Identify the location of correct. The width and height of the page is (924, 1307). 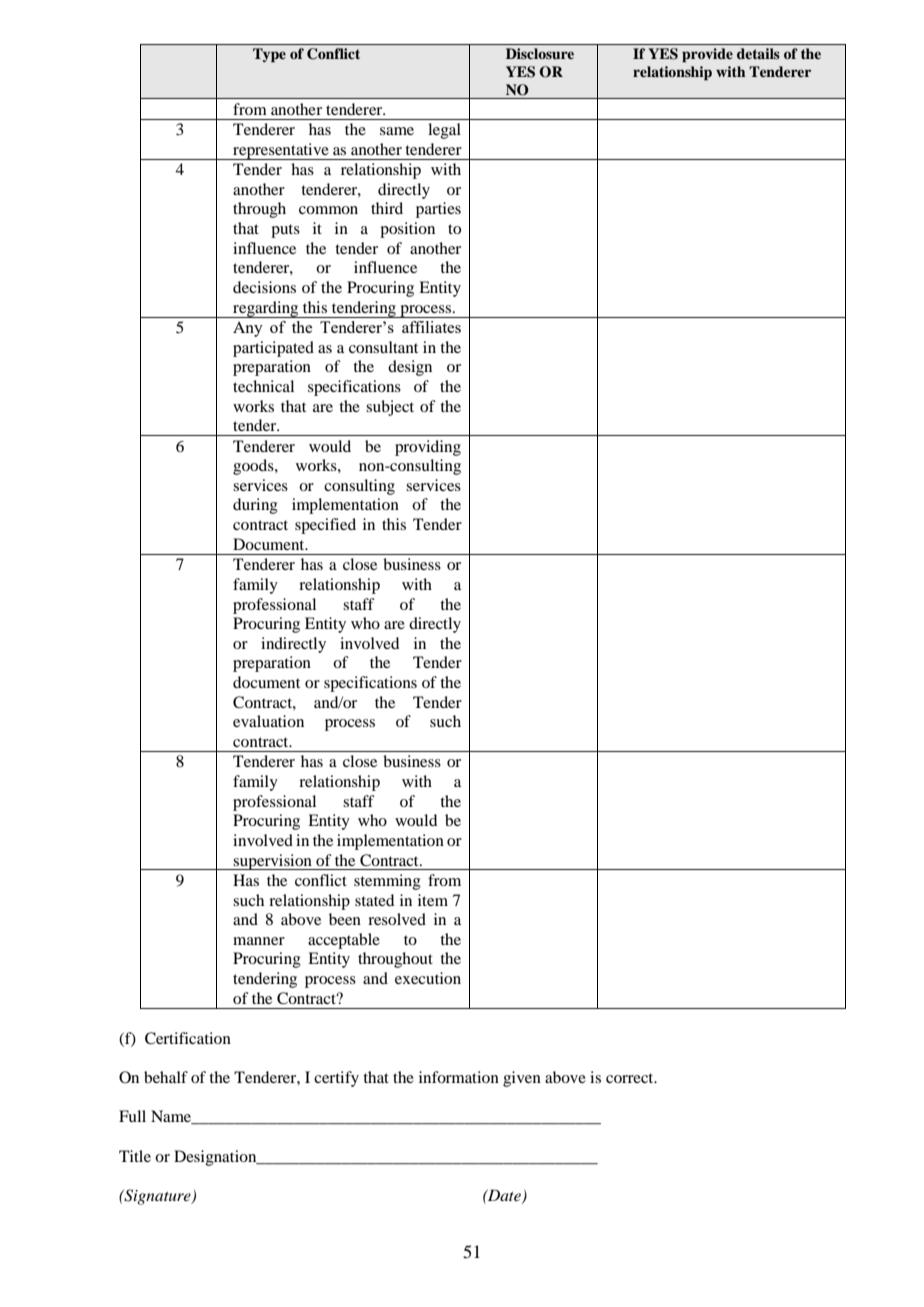
(631, 1078).
